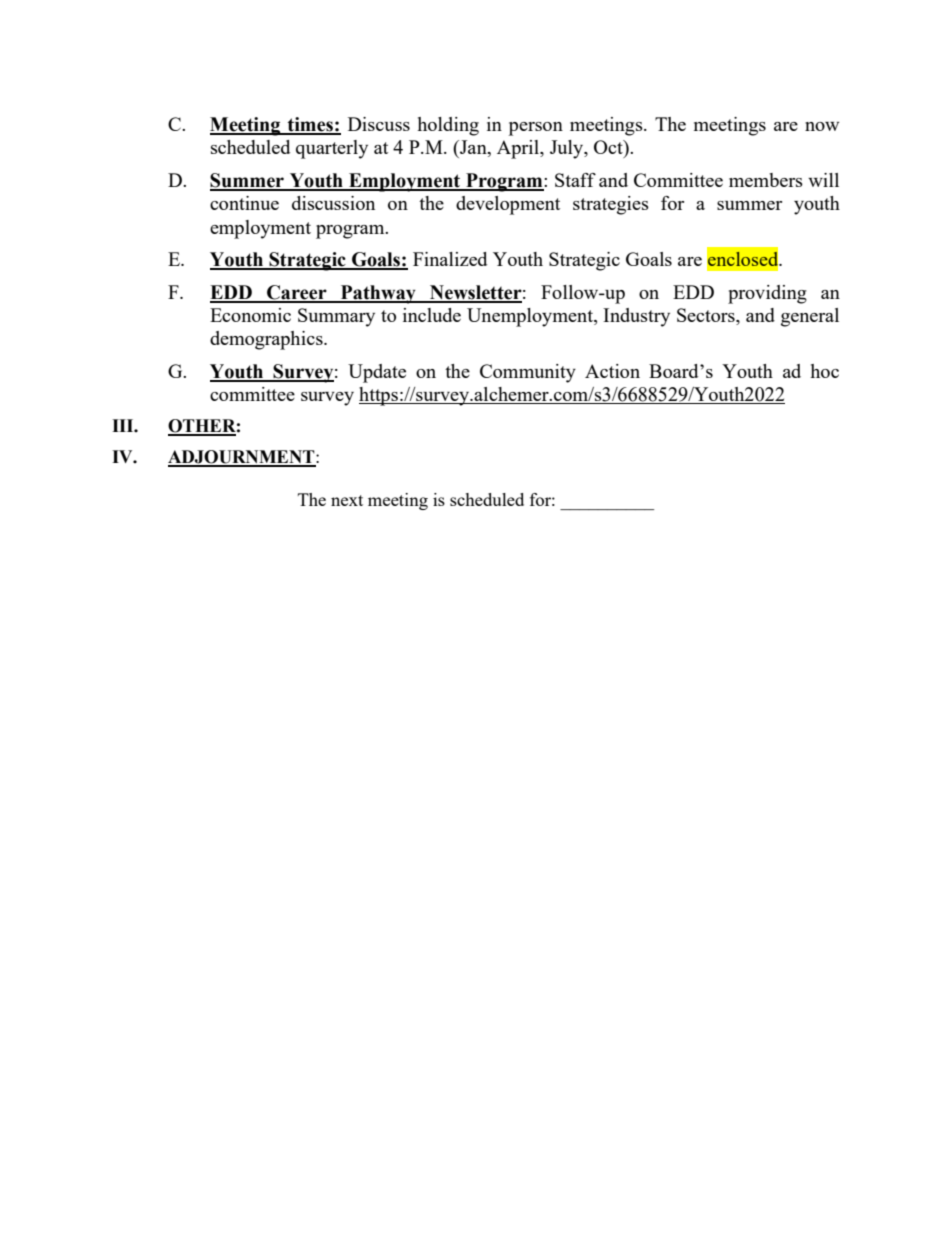 This document has width=952, height=1233. Describe the element at coordinates (347, 500) in the document. I see `next` at that location.
